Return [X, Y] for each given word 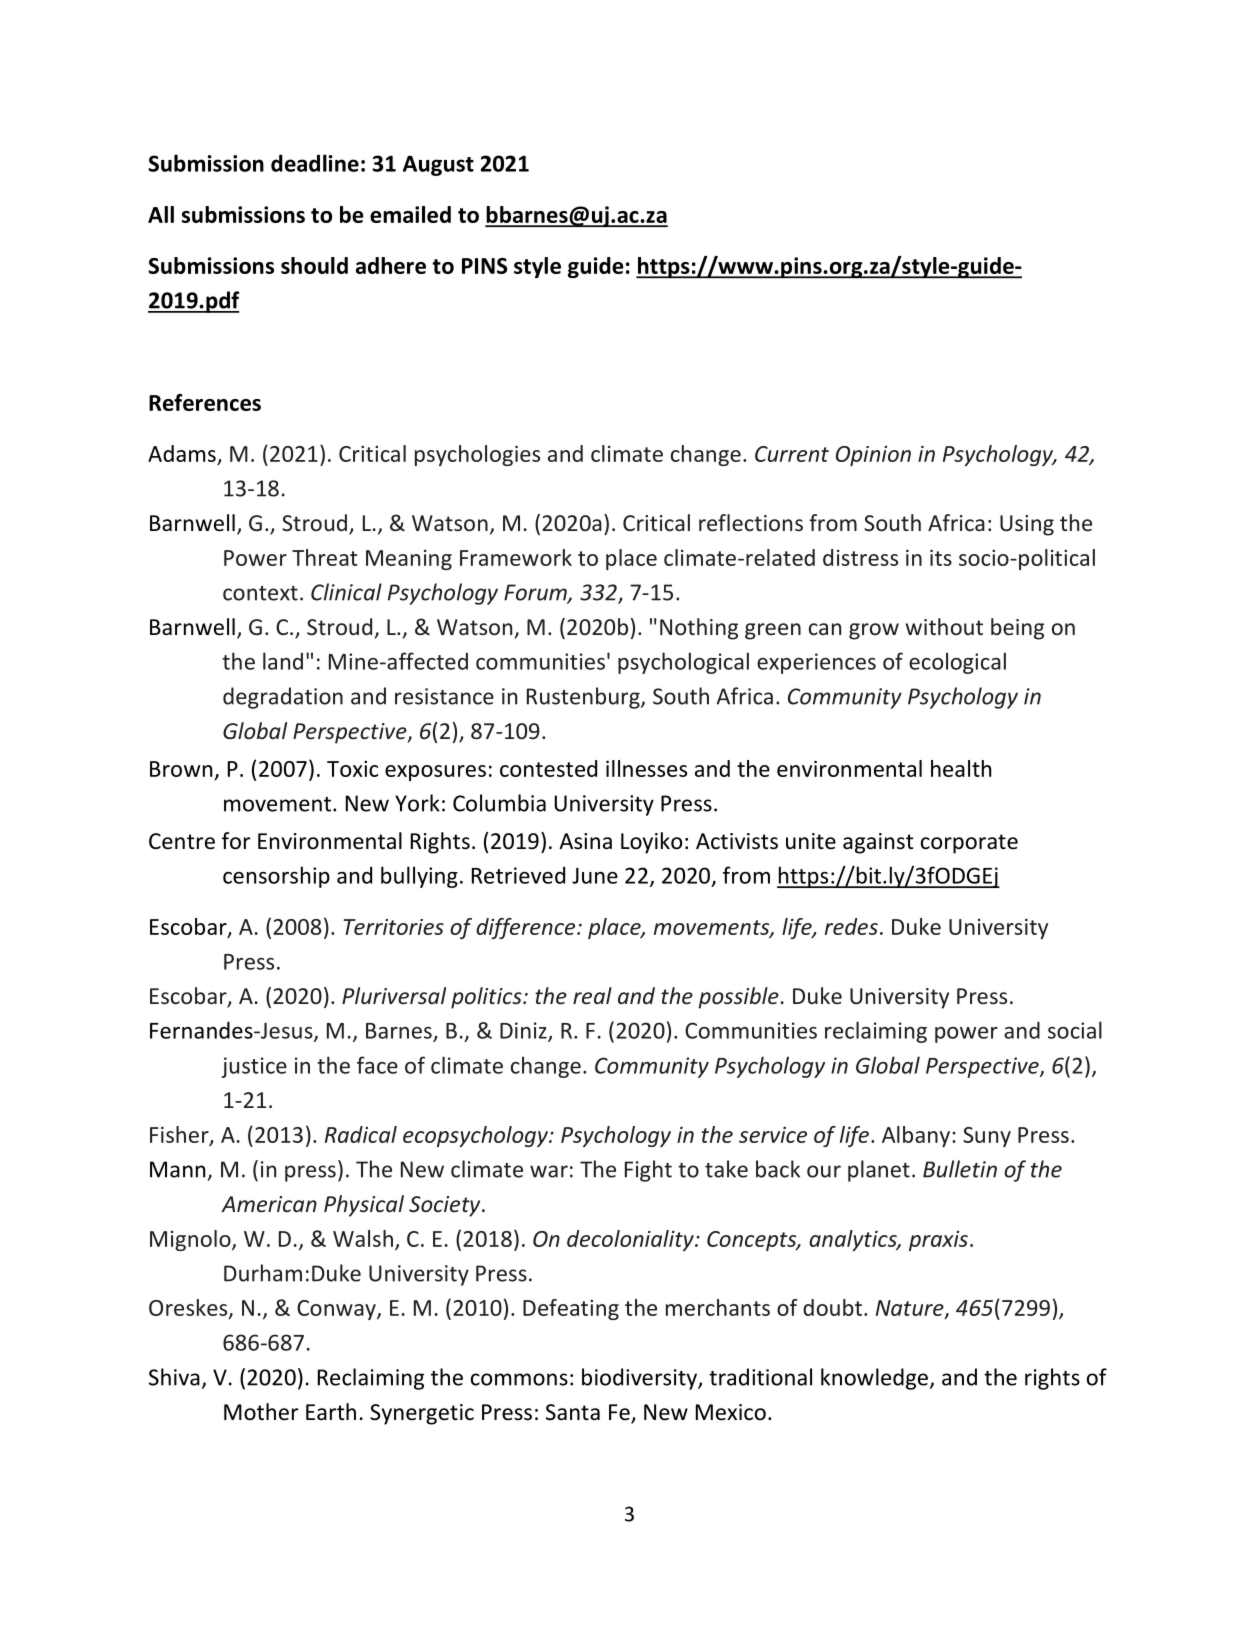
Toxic [352, 768]
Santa [573, 1412]
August [438, 166]
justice [254, 1067]
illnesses [646, 768]
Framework [516, 557]
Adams [182, 453]
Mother [261, 1412]
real [592, 995]
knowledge [874, 1379]
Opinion [873, 456]
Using [1027, 525]
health [961, 768]
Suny [987, 1137]
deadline [315, 163]
